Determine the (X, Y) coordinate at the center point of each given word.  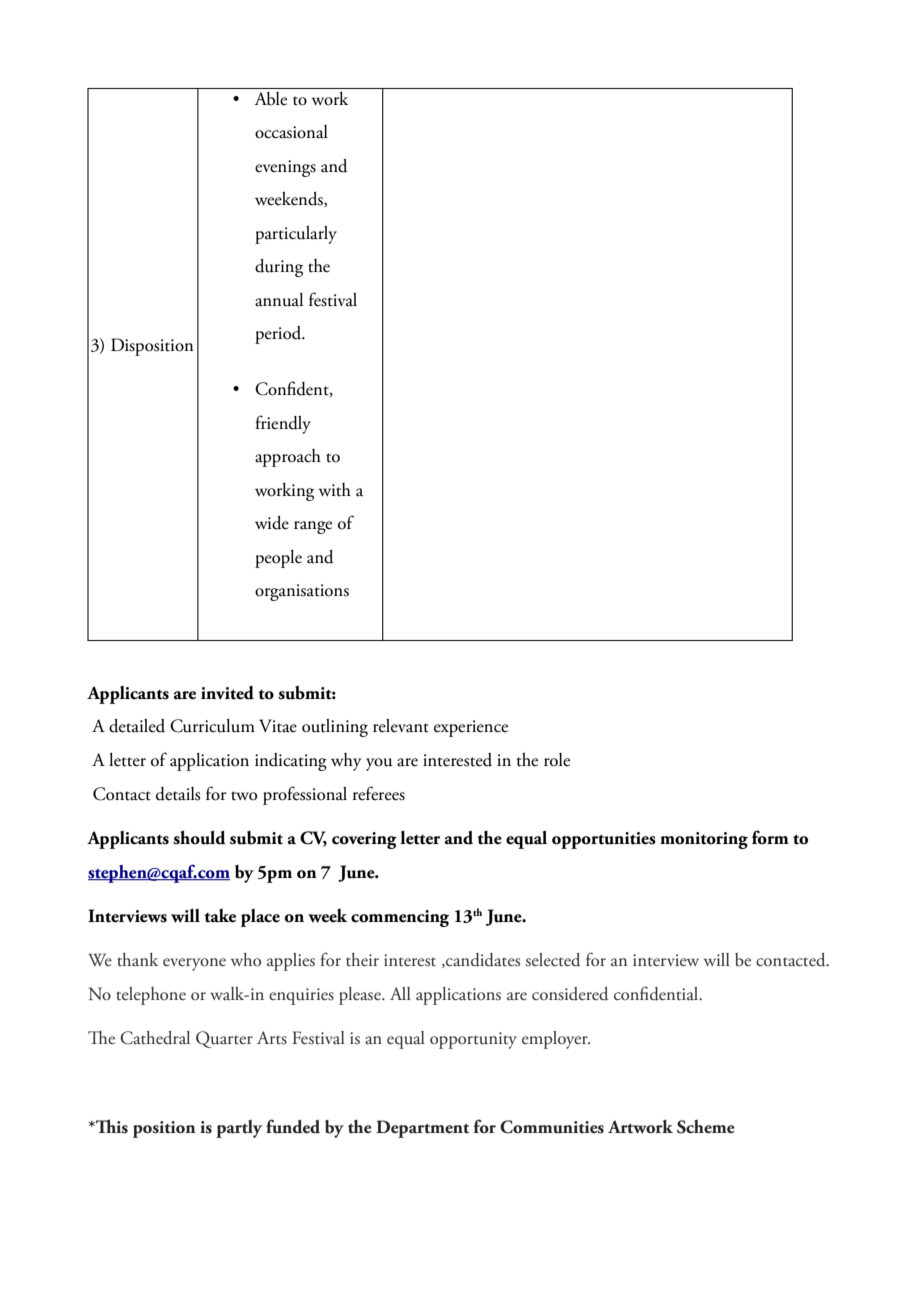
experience (471, 728)
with (335, 490)
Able (270, 99)
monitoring (704, 840)
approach (288, 458)
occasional (291, 132)
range (313, 527)
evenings (285, 168)
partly (239, 1129)
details (178, 794)
